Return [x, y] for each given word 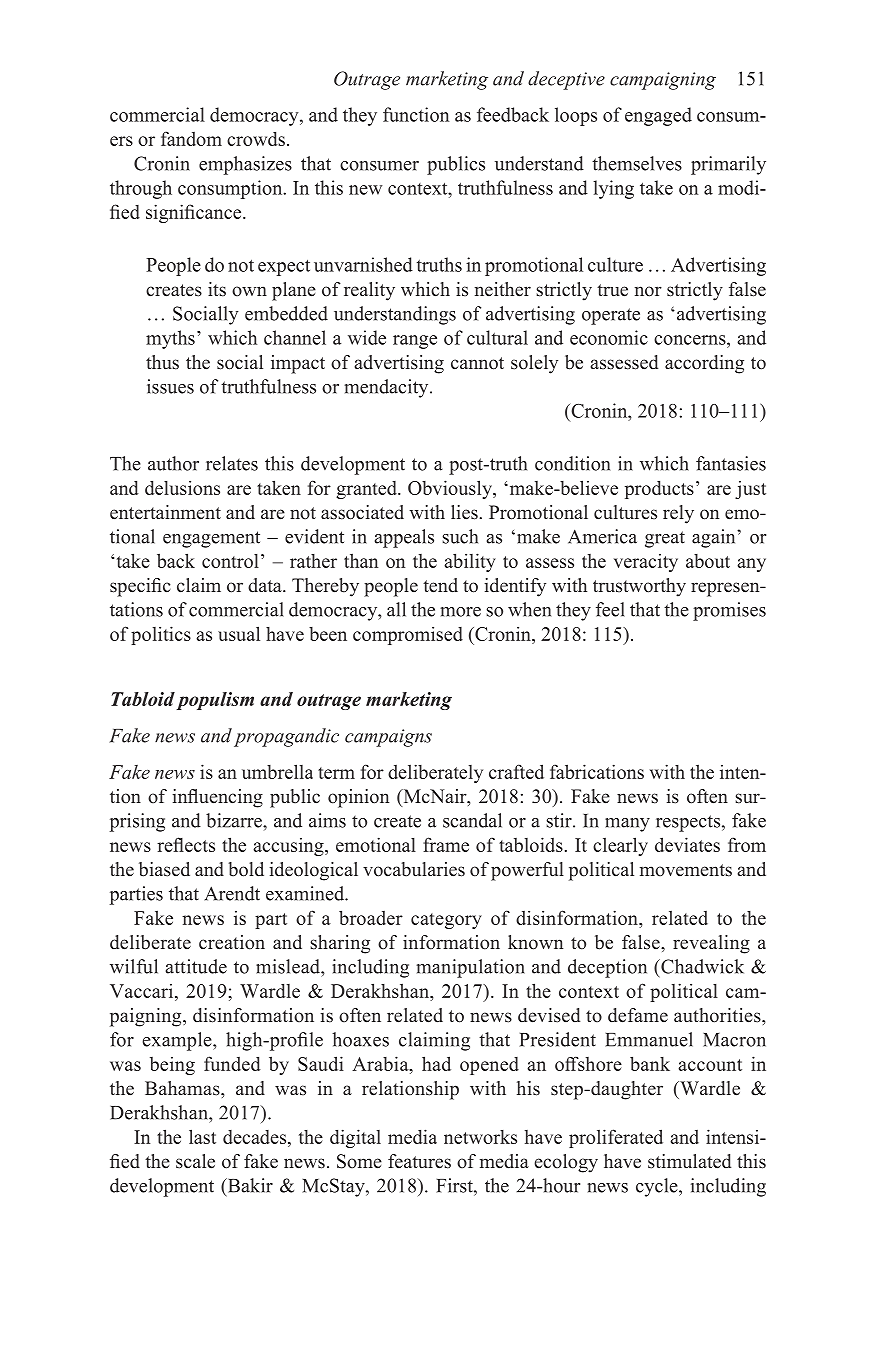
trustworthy [639, 587]
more [460, 612]
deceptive [566, 80]
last [202, 1136]
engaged [658, 116]
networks [480, 1137]
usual [239, 633]
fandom [191, 138]
